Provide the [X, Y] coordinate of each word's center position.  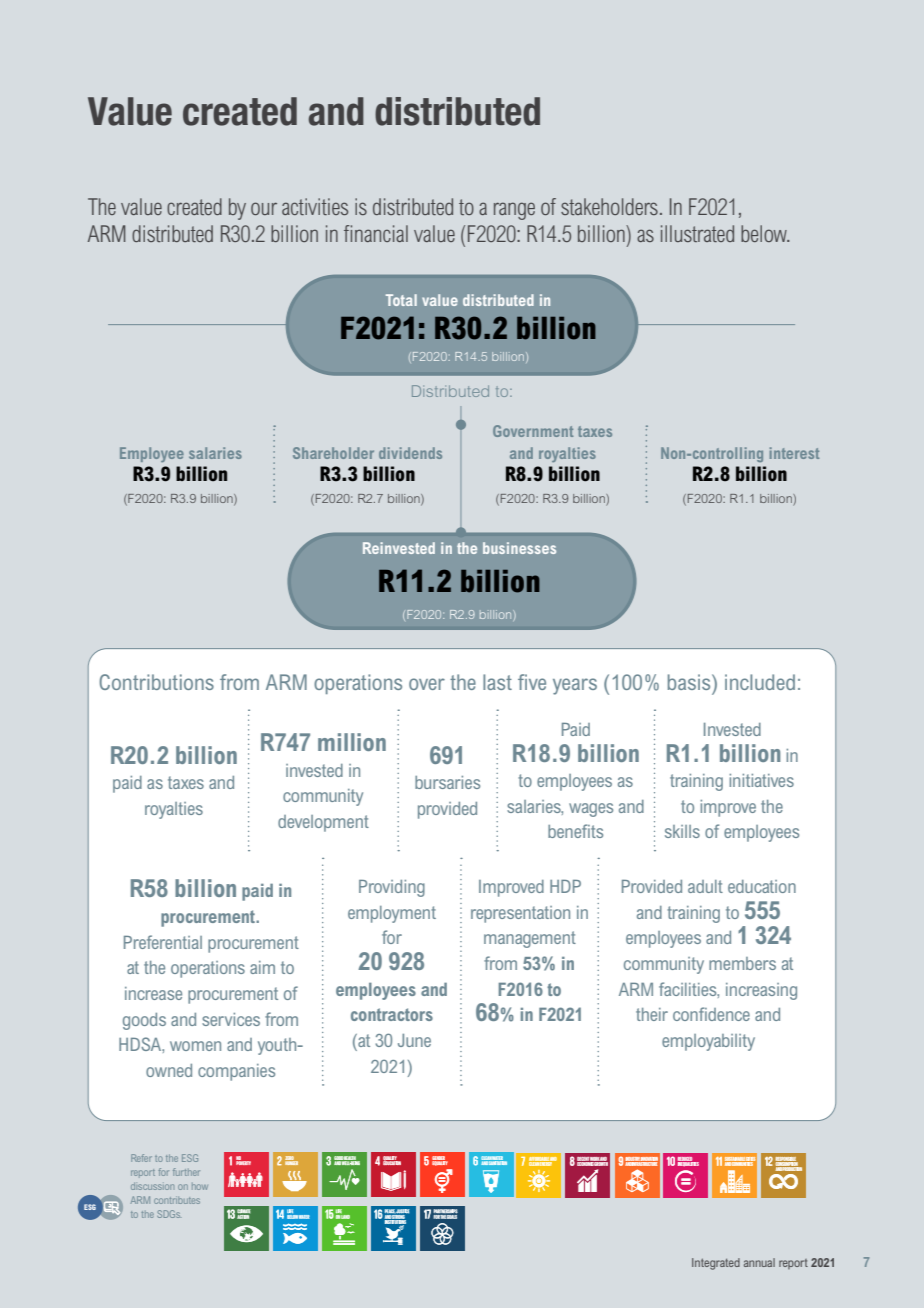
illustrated [697, 233]
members [742, 963]
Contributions [156, 682]
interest [794, 453]
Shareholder [333, 453]
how [200, 1186]
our [264, 208]
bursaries [447, 782]
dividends [410, 453]
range [514, 211]
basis [690, 682]
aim [262, 967]
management [530, 939]
